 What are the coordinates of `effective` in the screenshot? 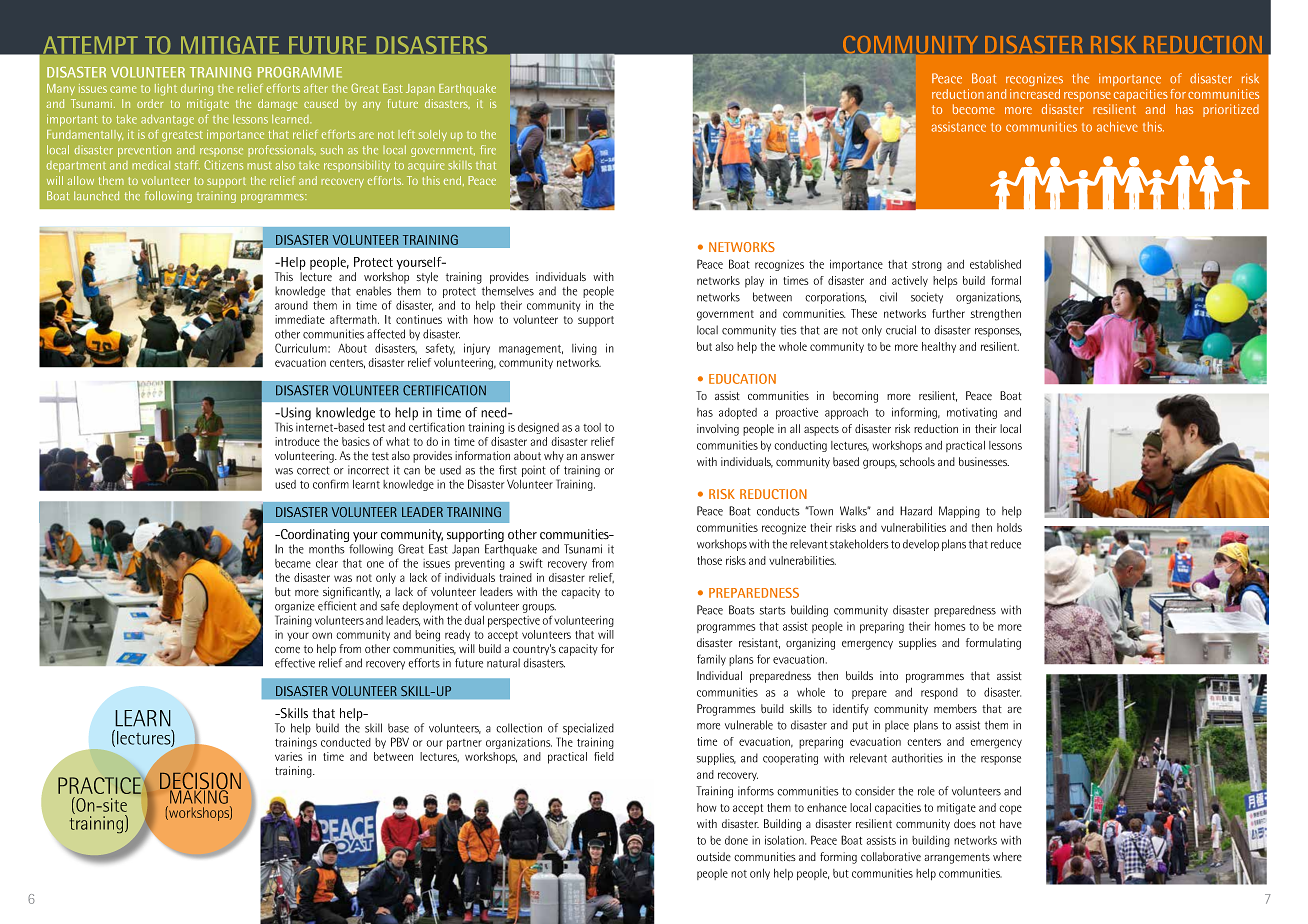 It's located at (295, 663).
